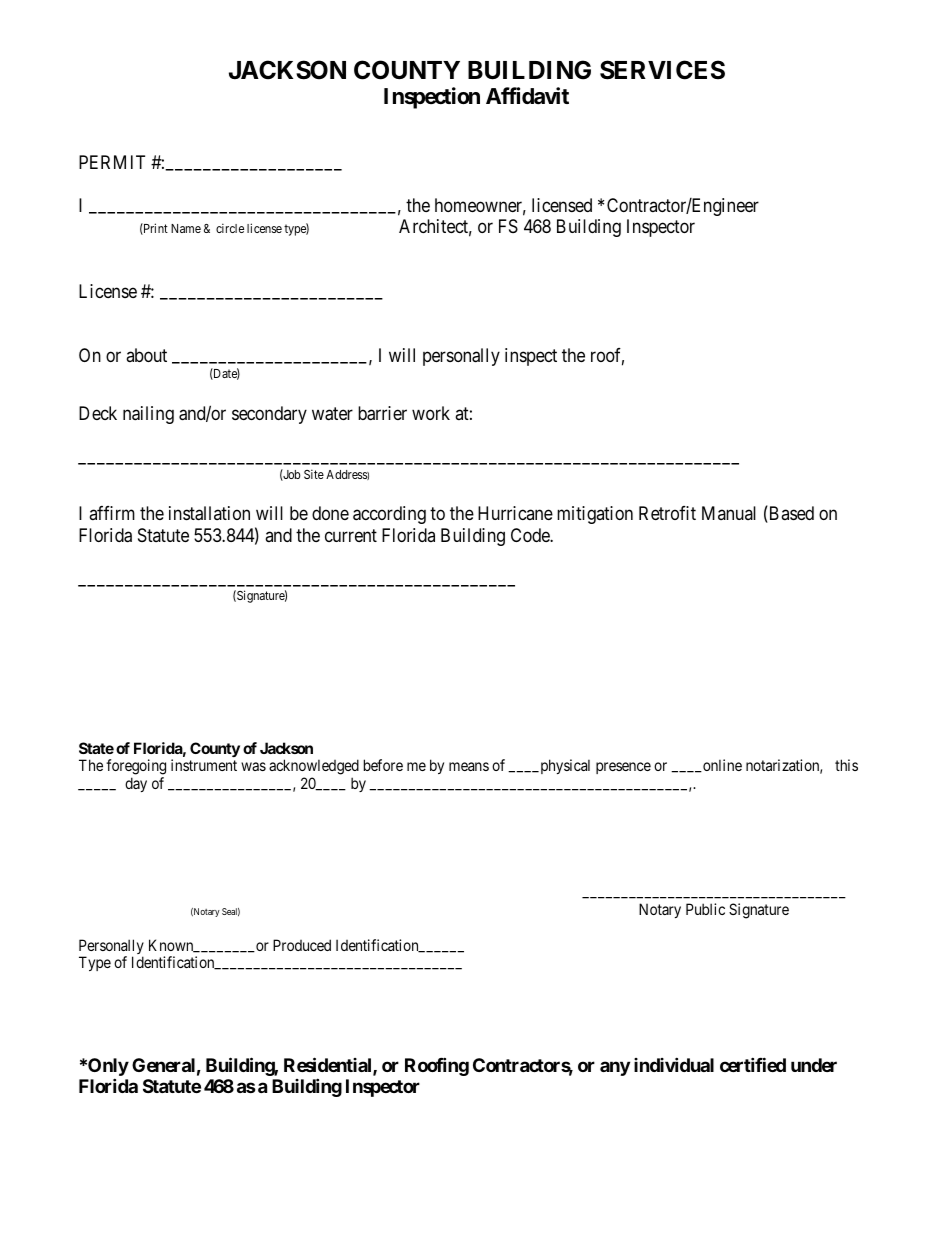 The width and height of the page is (952, 1233). I want to click on Affidavit, so click(527, 96).
